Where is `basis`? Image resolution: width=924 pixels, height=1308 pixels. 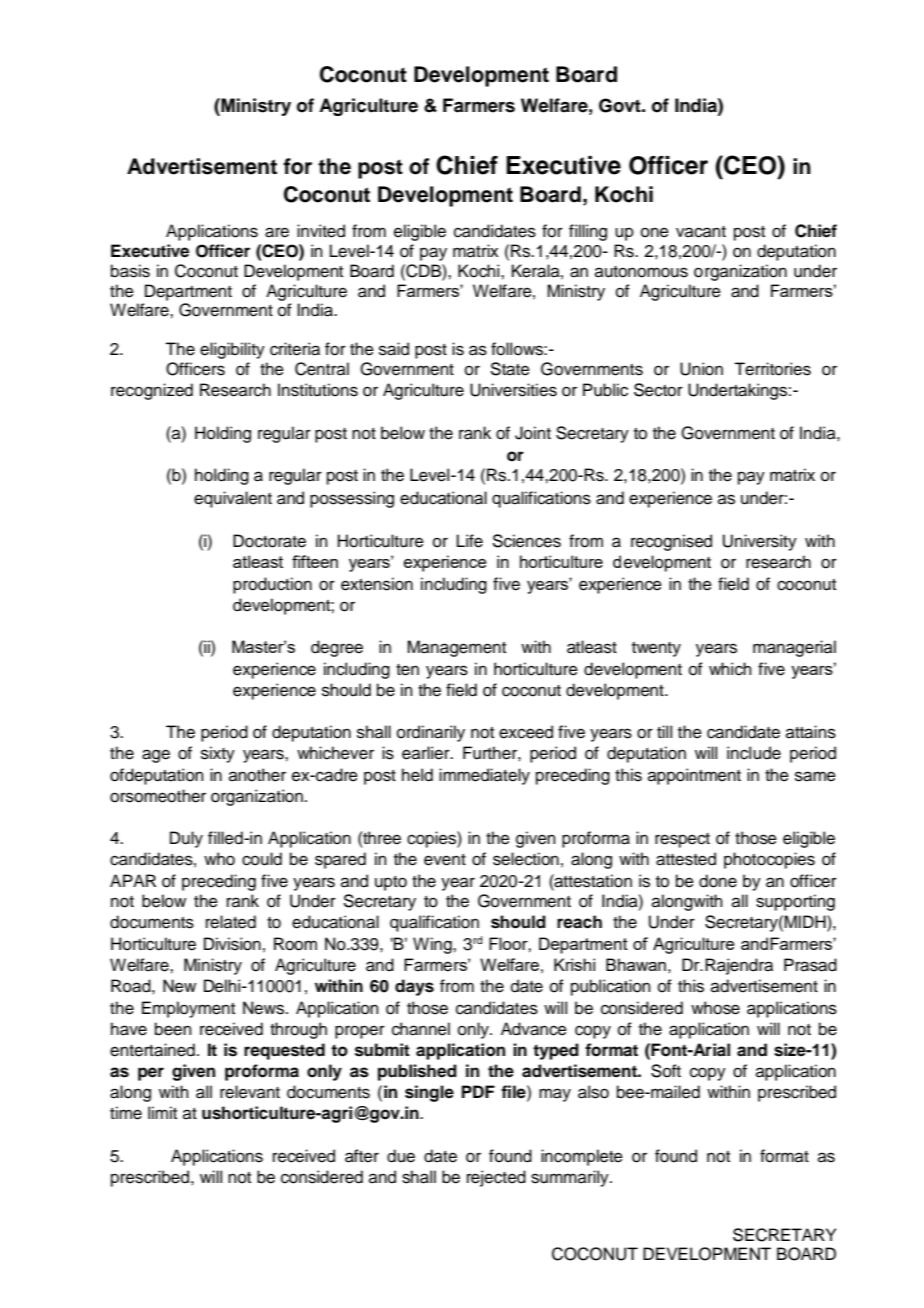 basis is located at coordinates (130, 271).
